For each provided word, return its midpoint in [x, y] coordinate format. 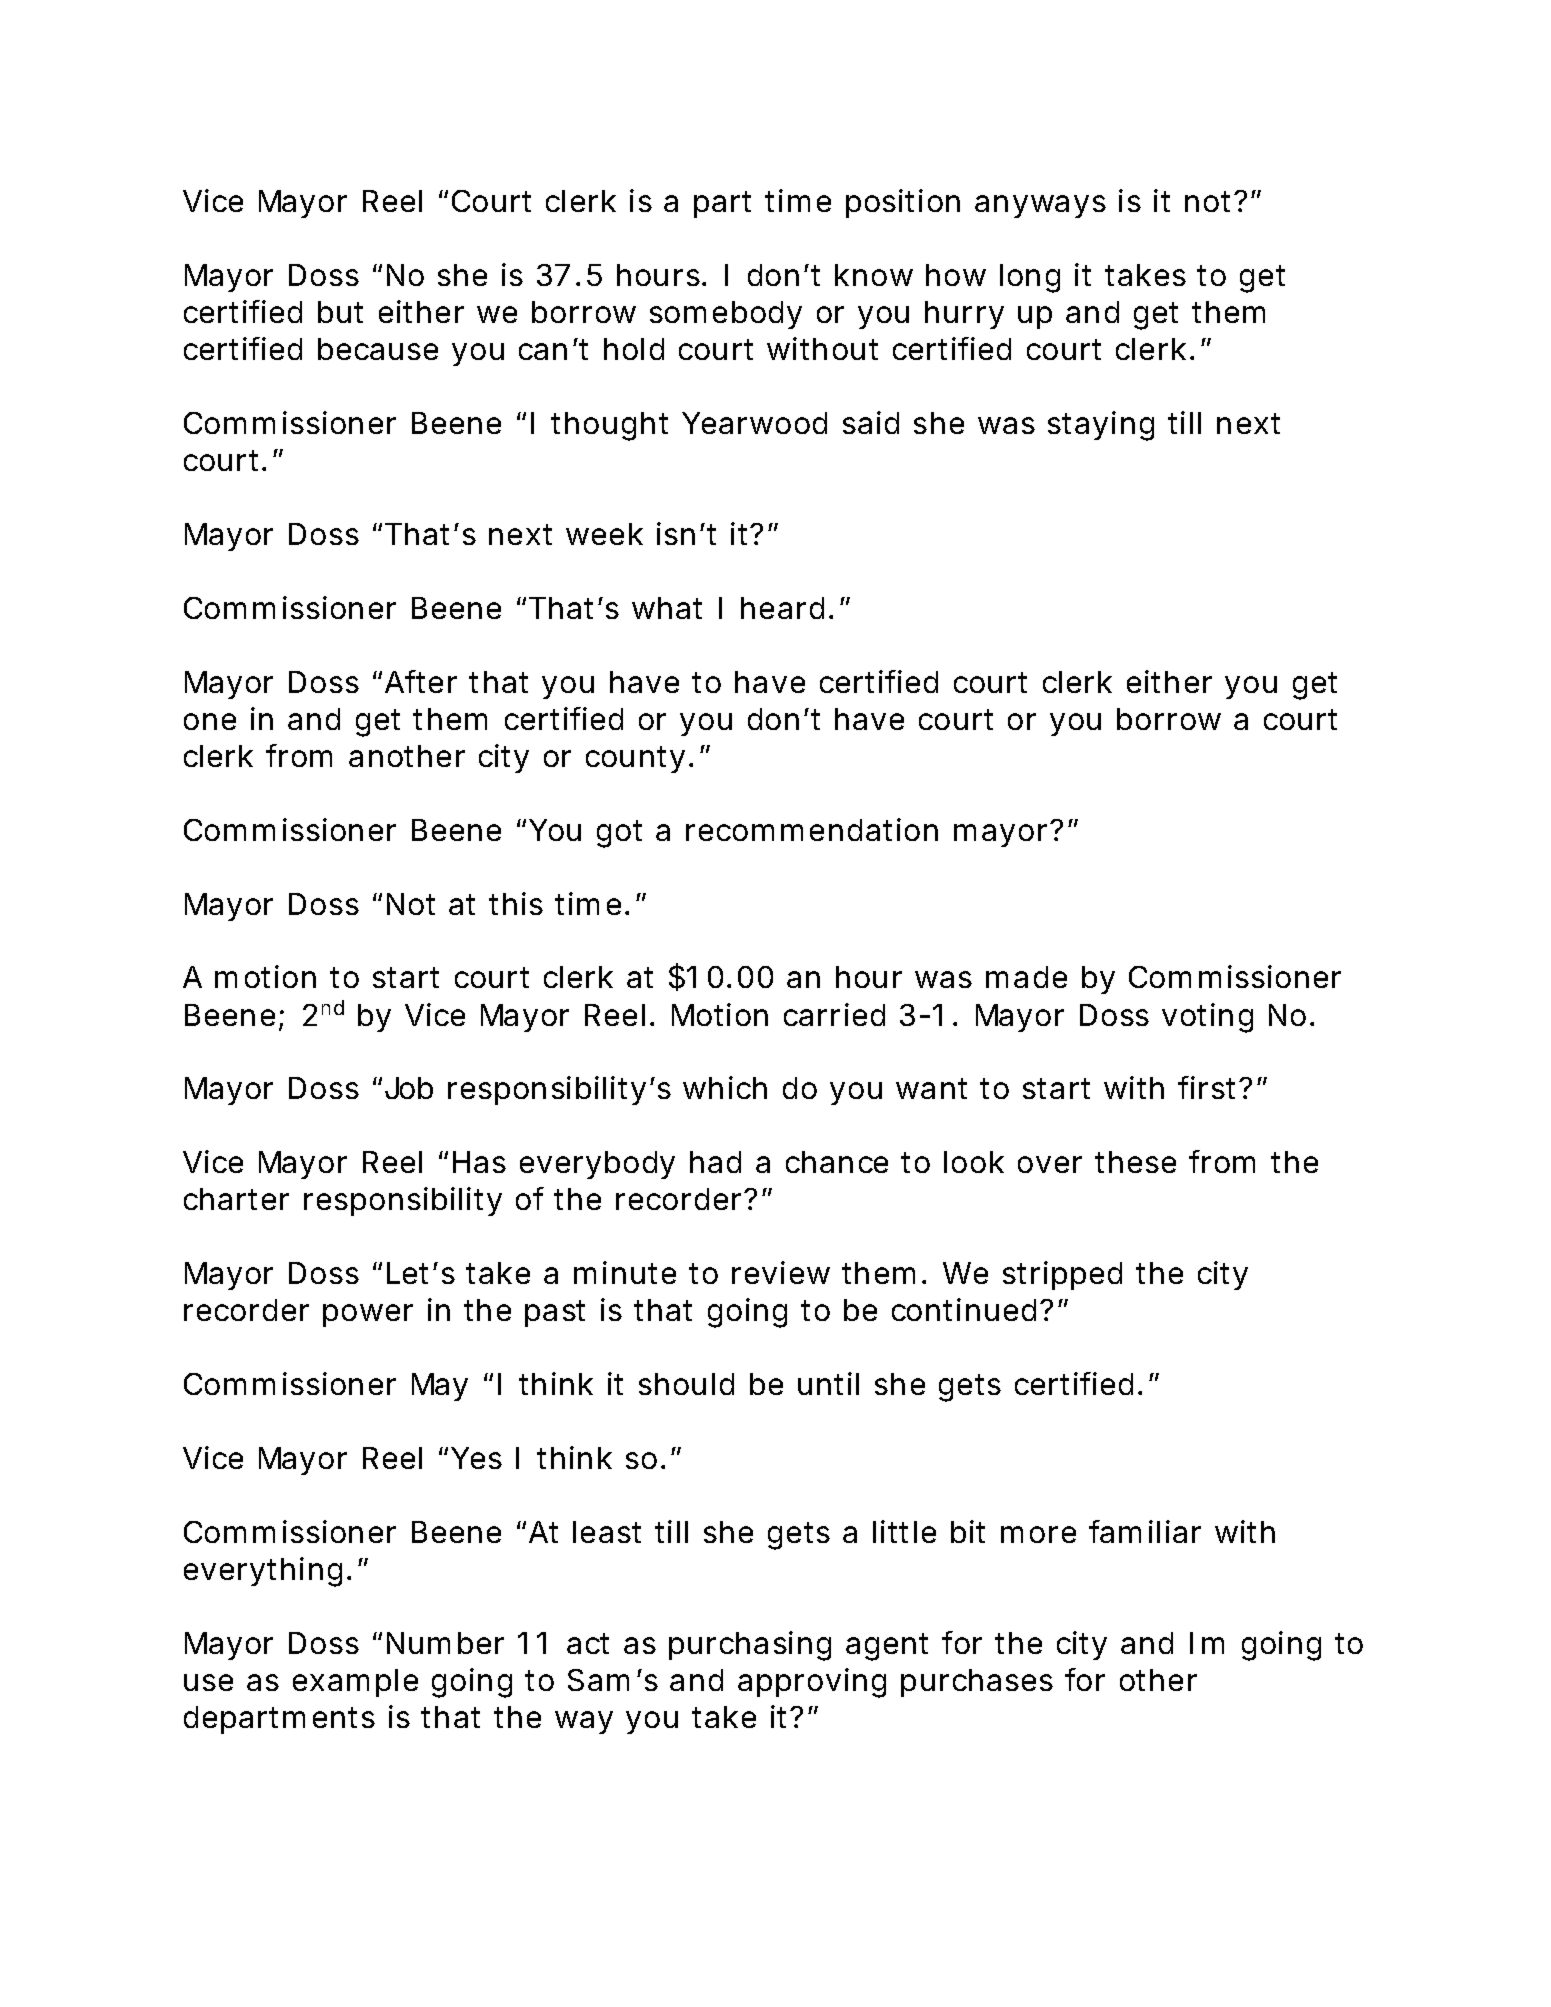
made [1026, 977]
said [871, 422]
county [639, 759]
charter [236, 1199]
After [421, 681]
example [355, 1683]
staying [1101, 426]
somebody [726, 315]
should [686, 1384]
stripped [1062, 1275]
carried [834, 1014]
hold [634, 349]
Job [409, 1088]
